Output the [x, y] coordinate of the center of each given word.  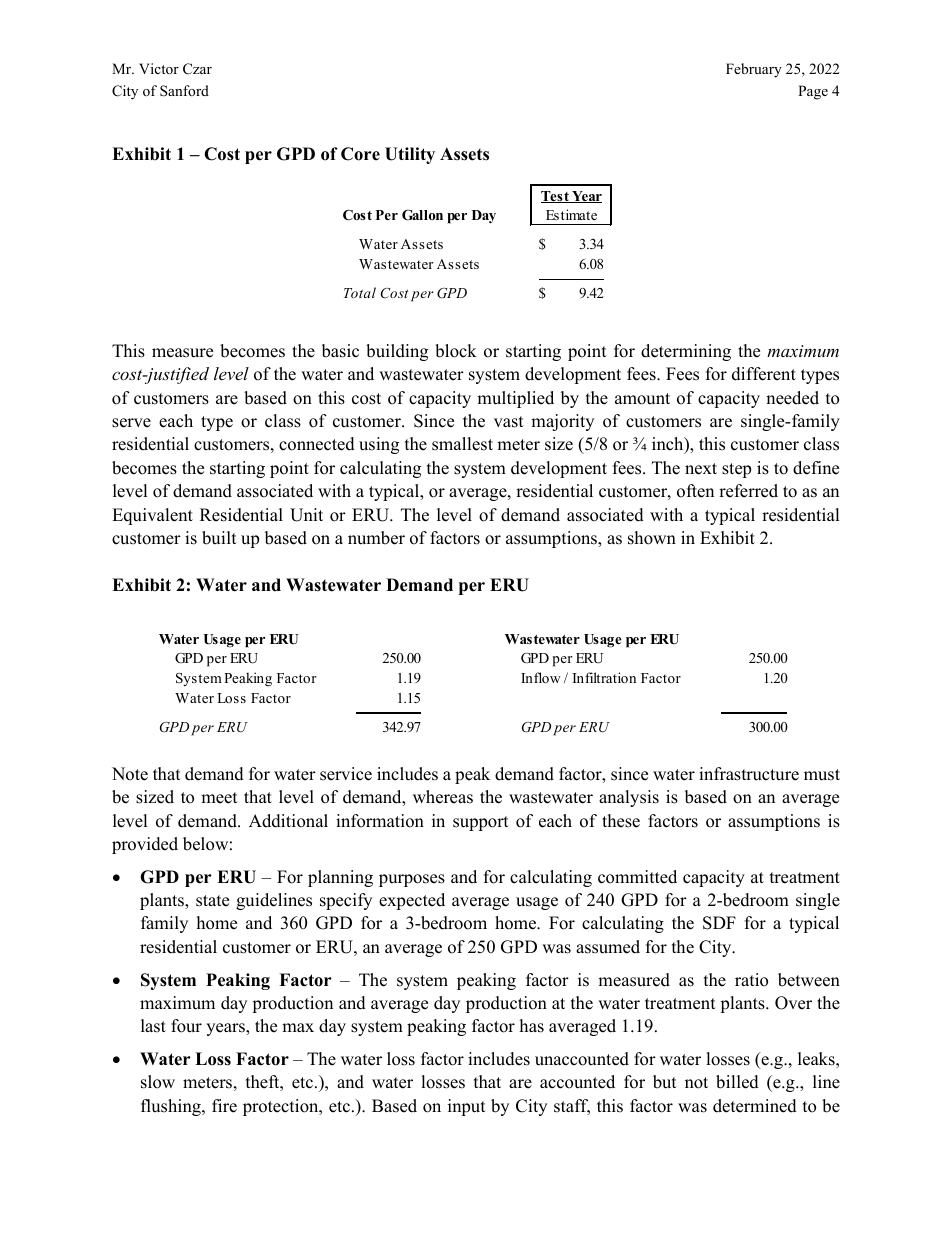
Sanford [184, 91]
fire [224, 1106]
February [754, 70]
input [467, 1107]
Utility [410, 155]
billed [737, 1082]
